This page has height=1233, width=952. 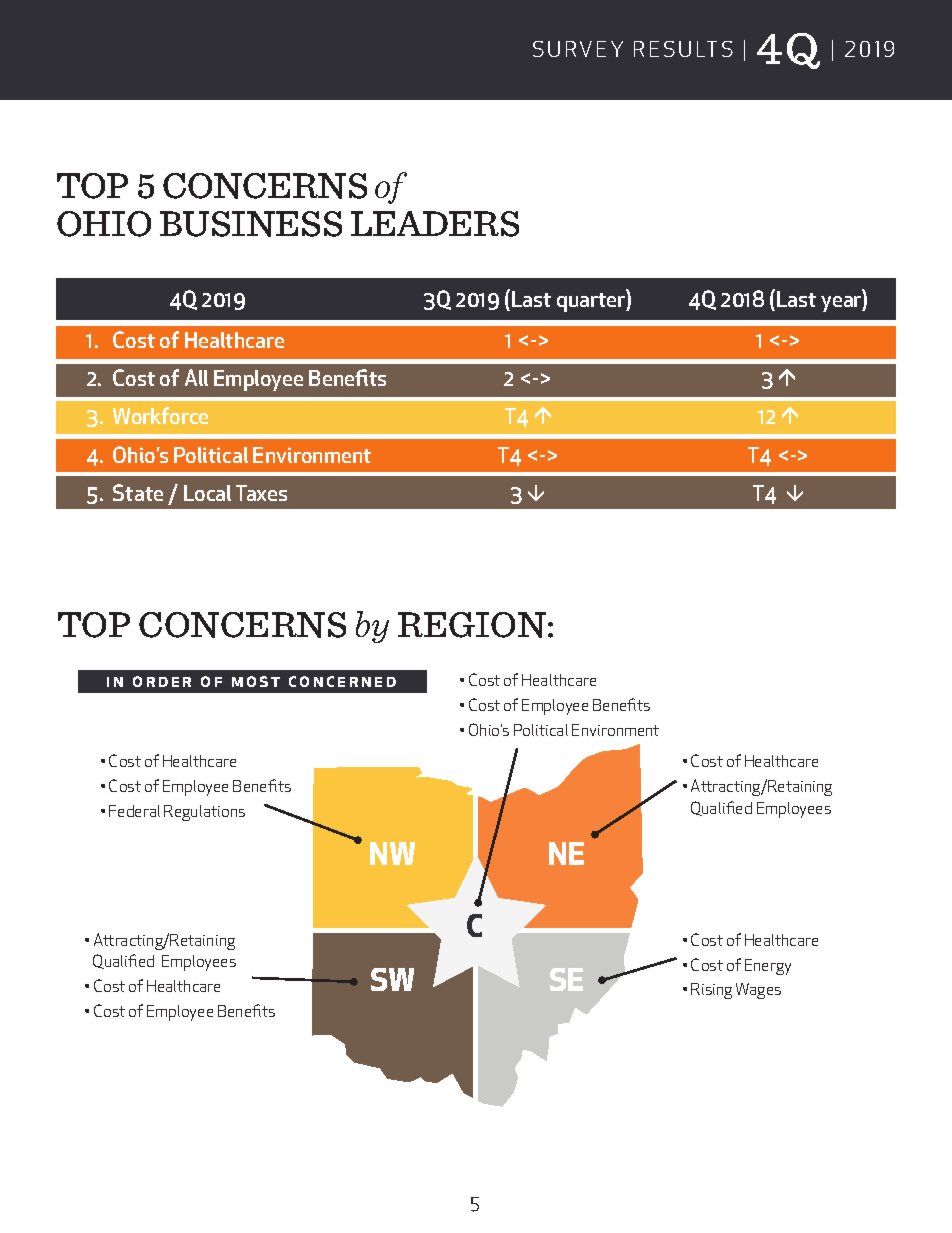 I want to click on CONCERNED, so click(x=342, y=681).
